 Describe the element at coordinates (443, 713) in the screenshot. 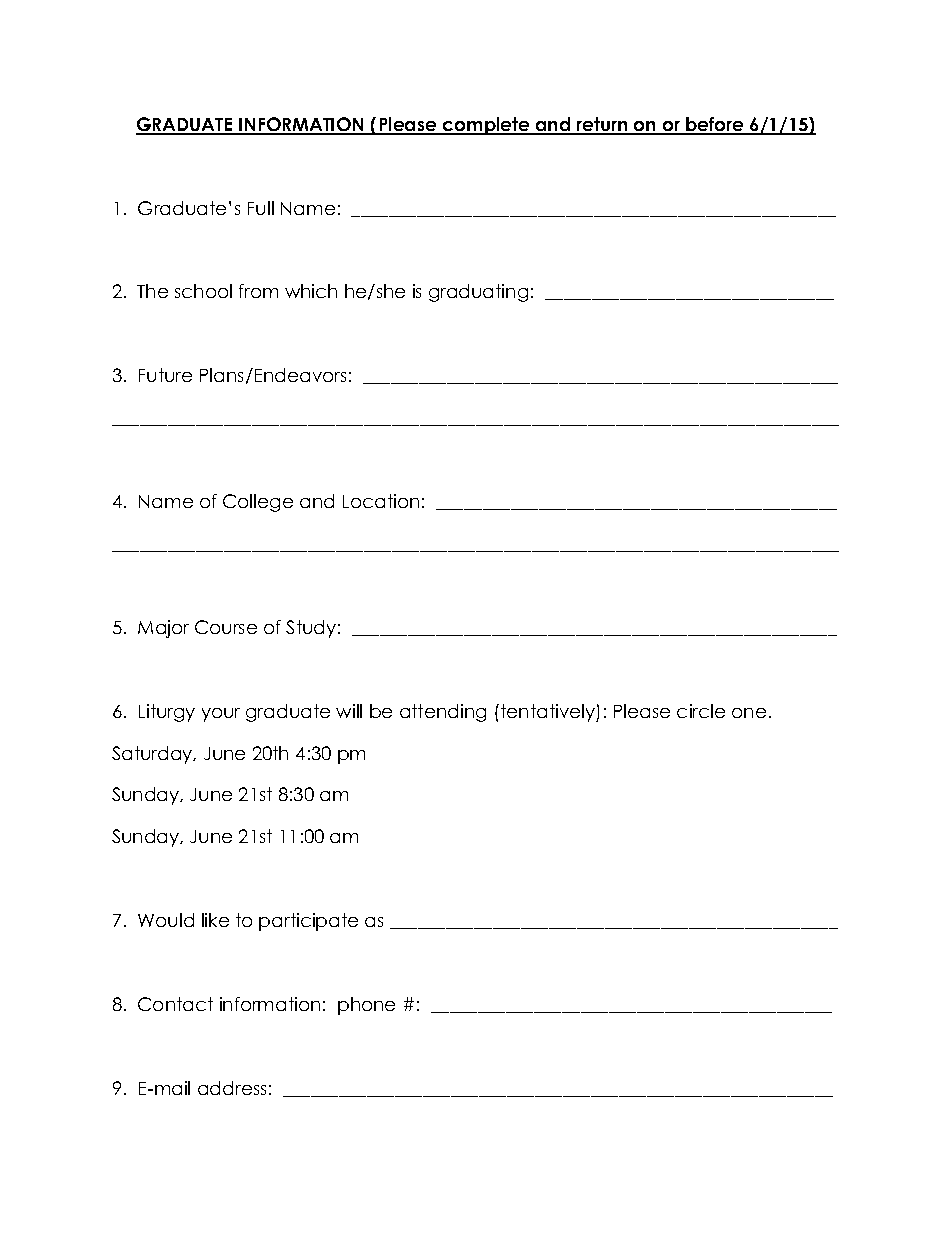

I see `attending` at that location.
